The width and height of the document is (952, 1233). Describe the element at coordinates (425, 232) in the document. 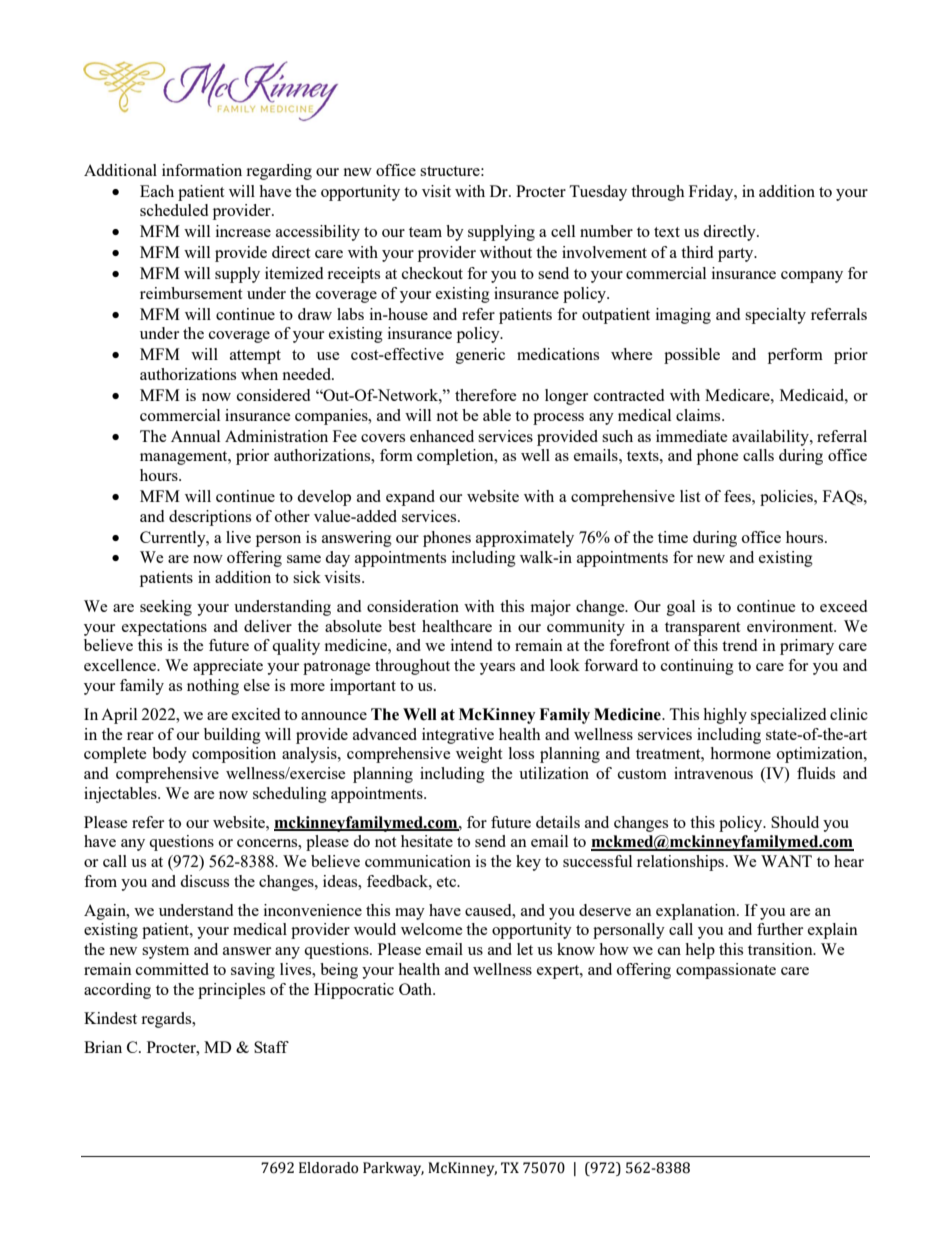

I see `team` at that location.
